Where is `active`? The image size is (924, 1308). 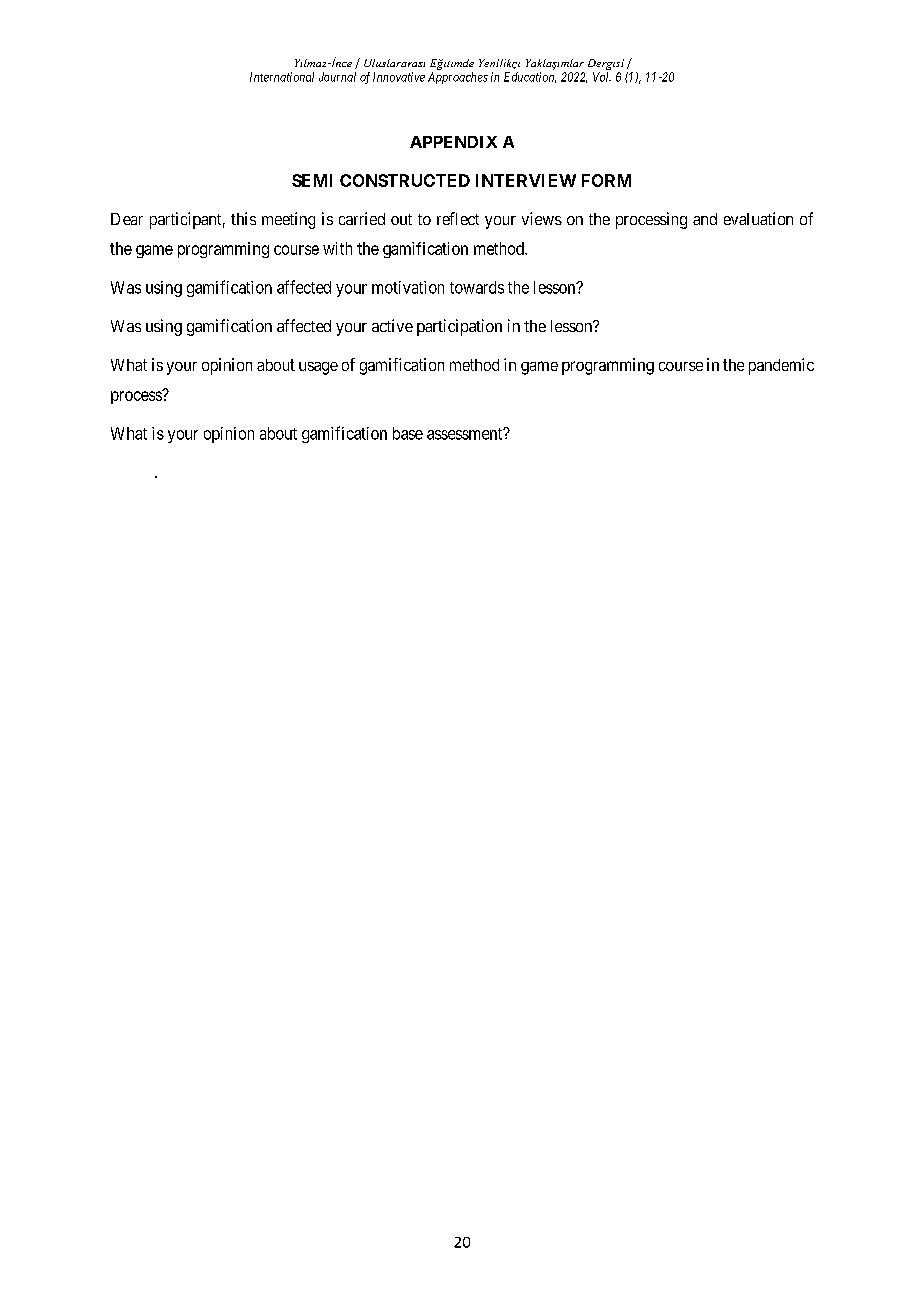 active is located at coordinates (392, 325).
